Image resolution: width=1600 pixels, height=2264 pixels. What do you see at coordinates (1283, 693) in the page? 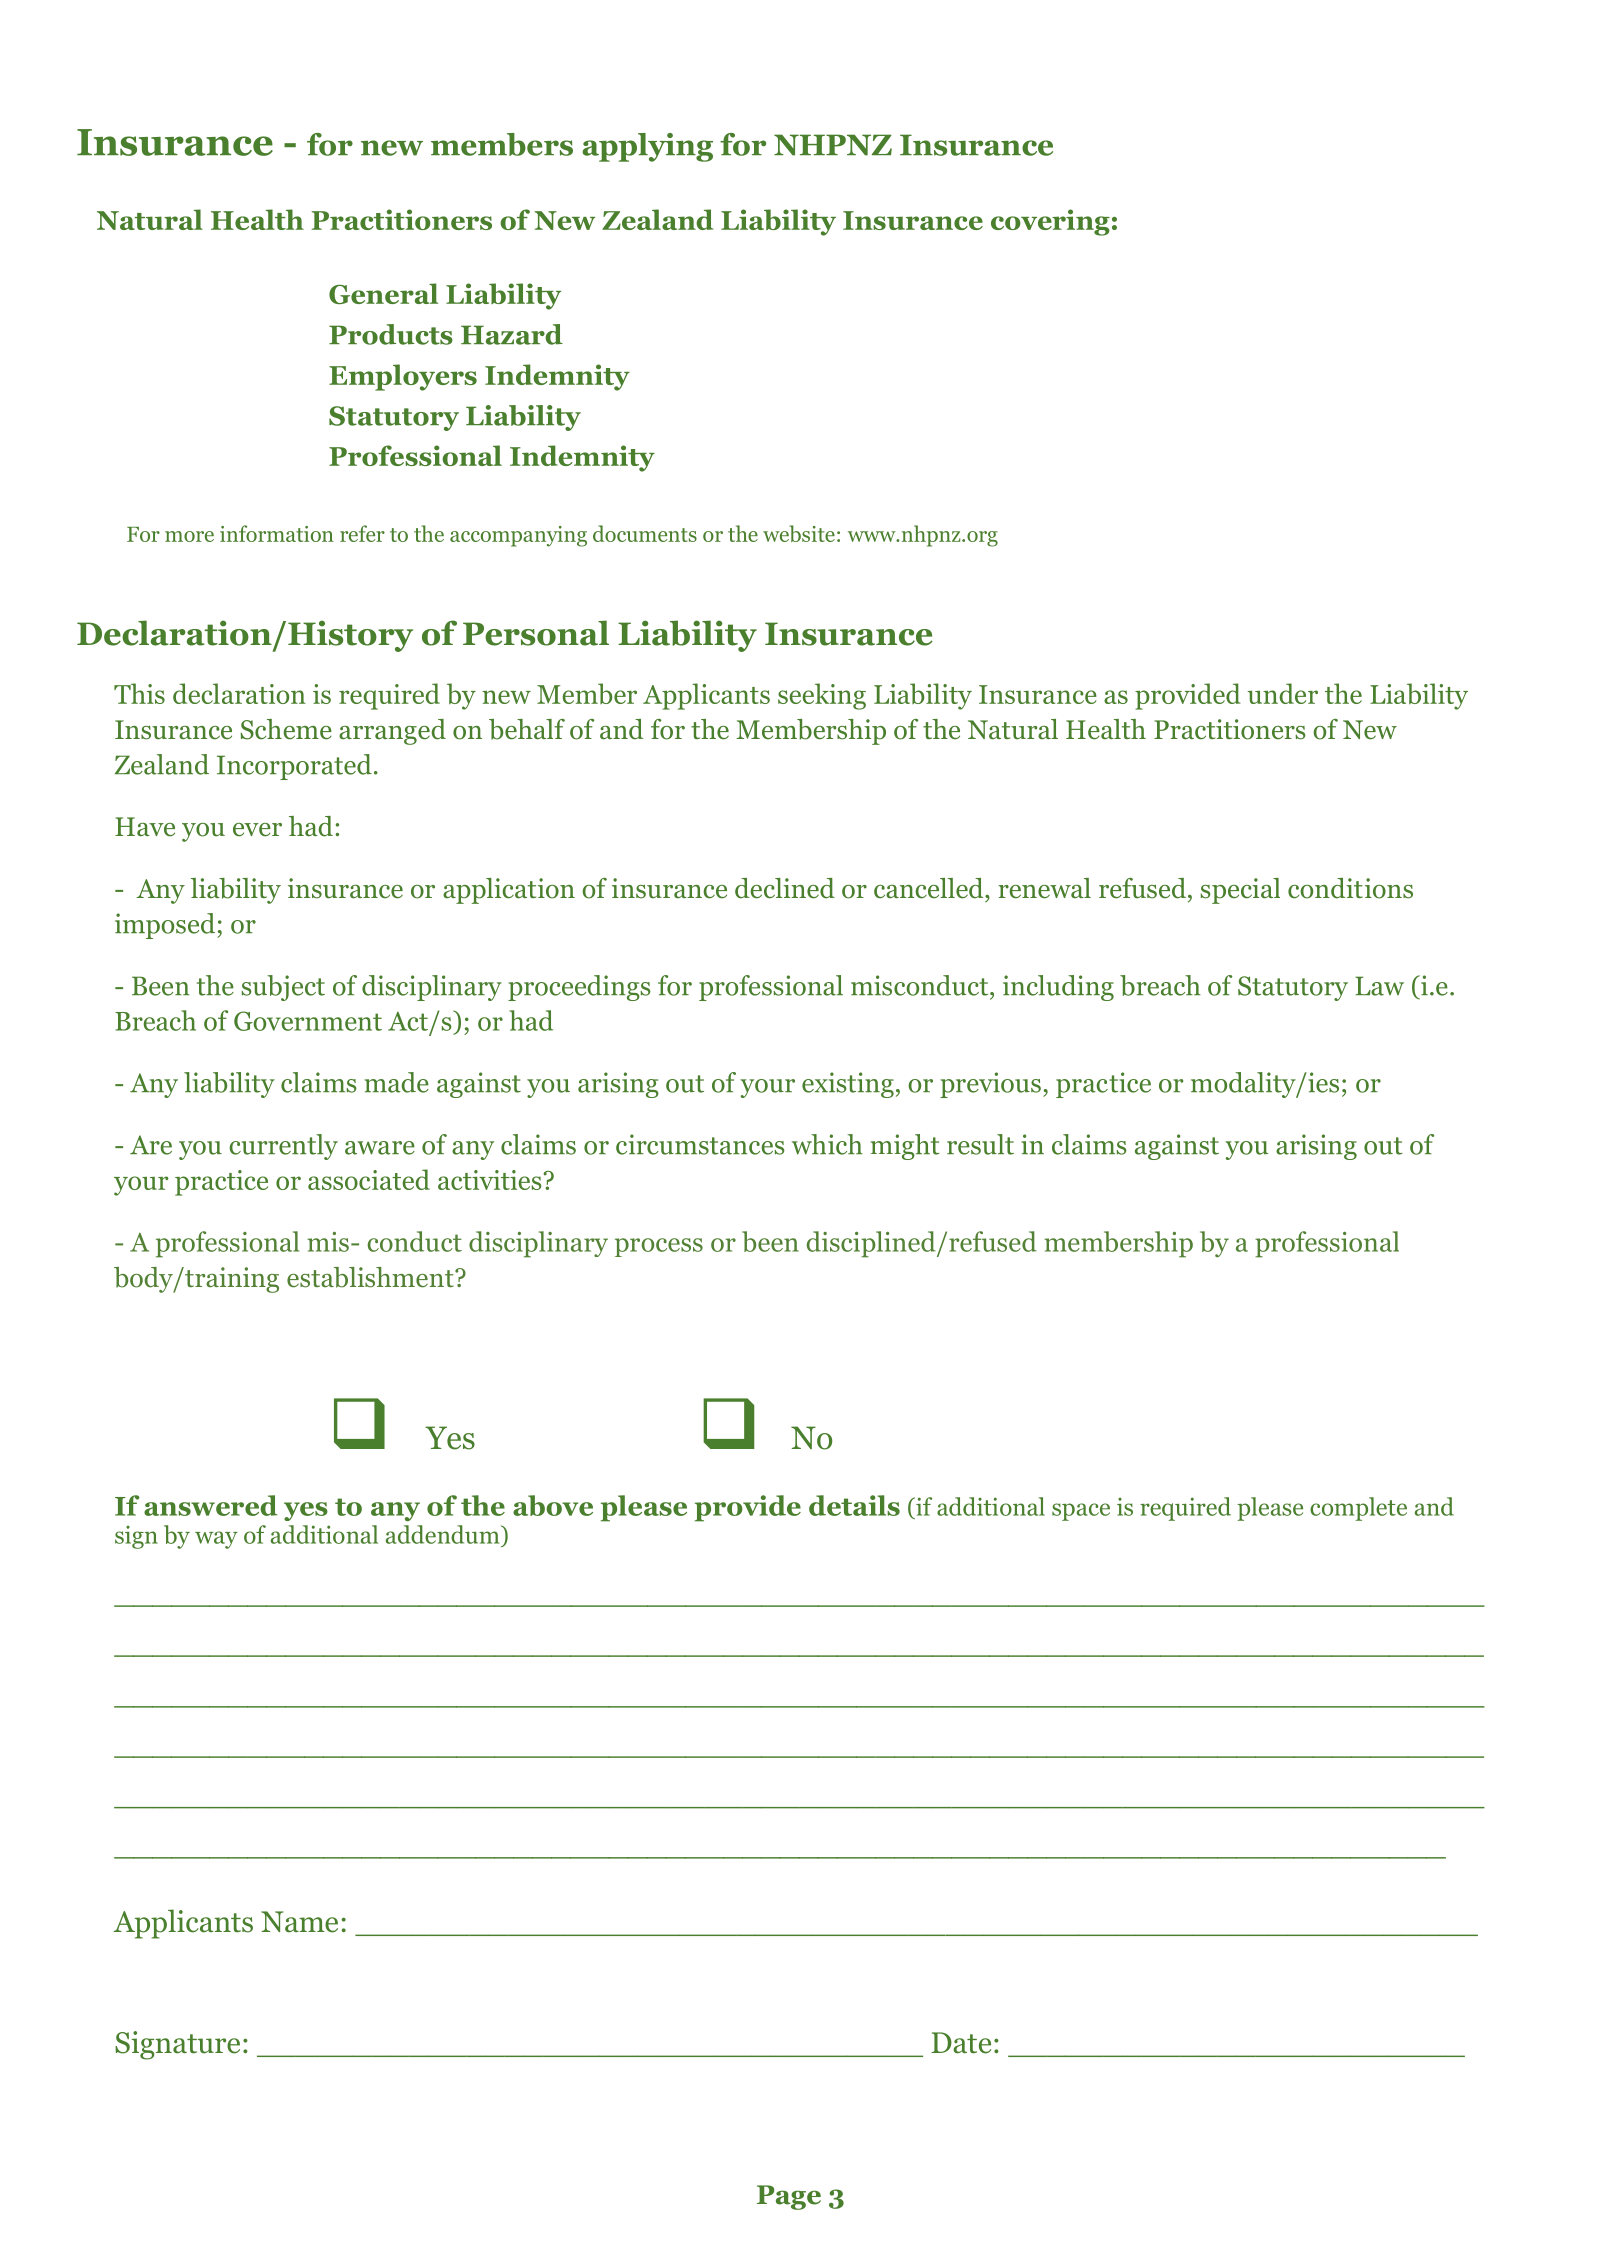
I see `under` at bounding box center [1283, 693].
